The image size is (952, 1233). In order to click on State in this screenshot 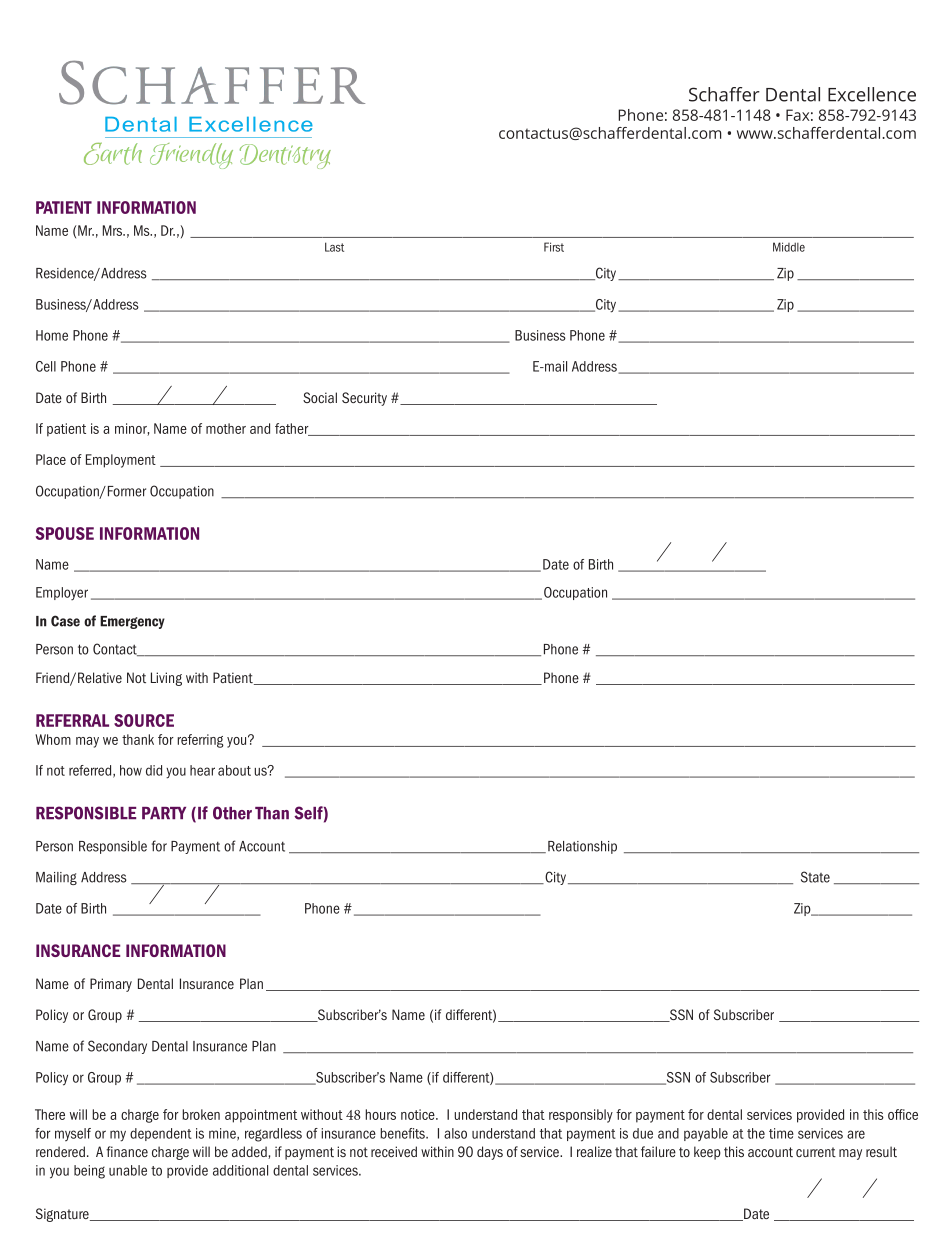, I will do `click(815, 877)`.
